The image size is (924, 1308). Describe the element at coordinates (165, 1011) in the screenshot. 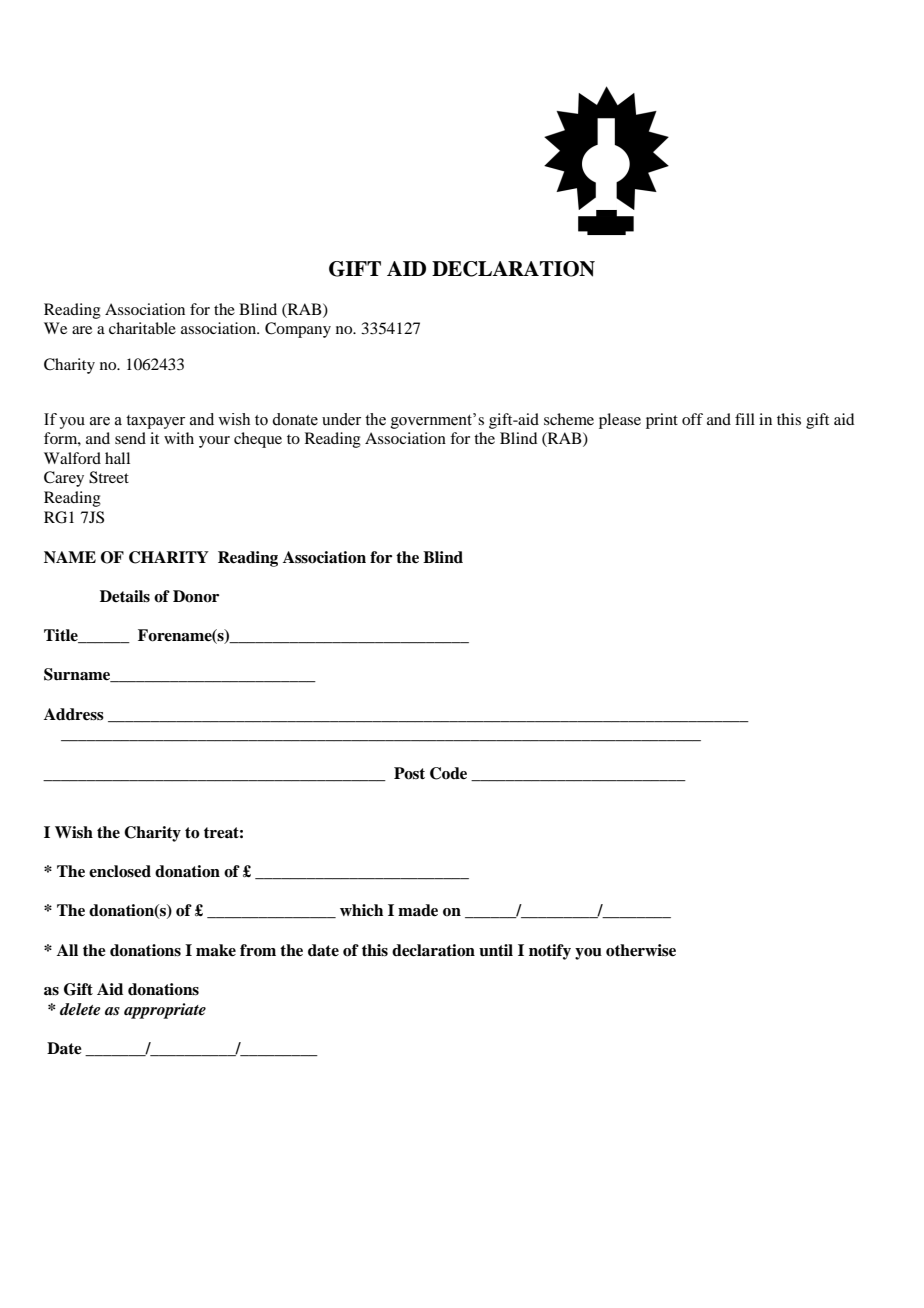

I see `appropriate` at that location.
